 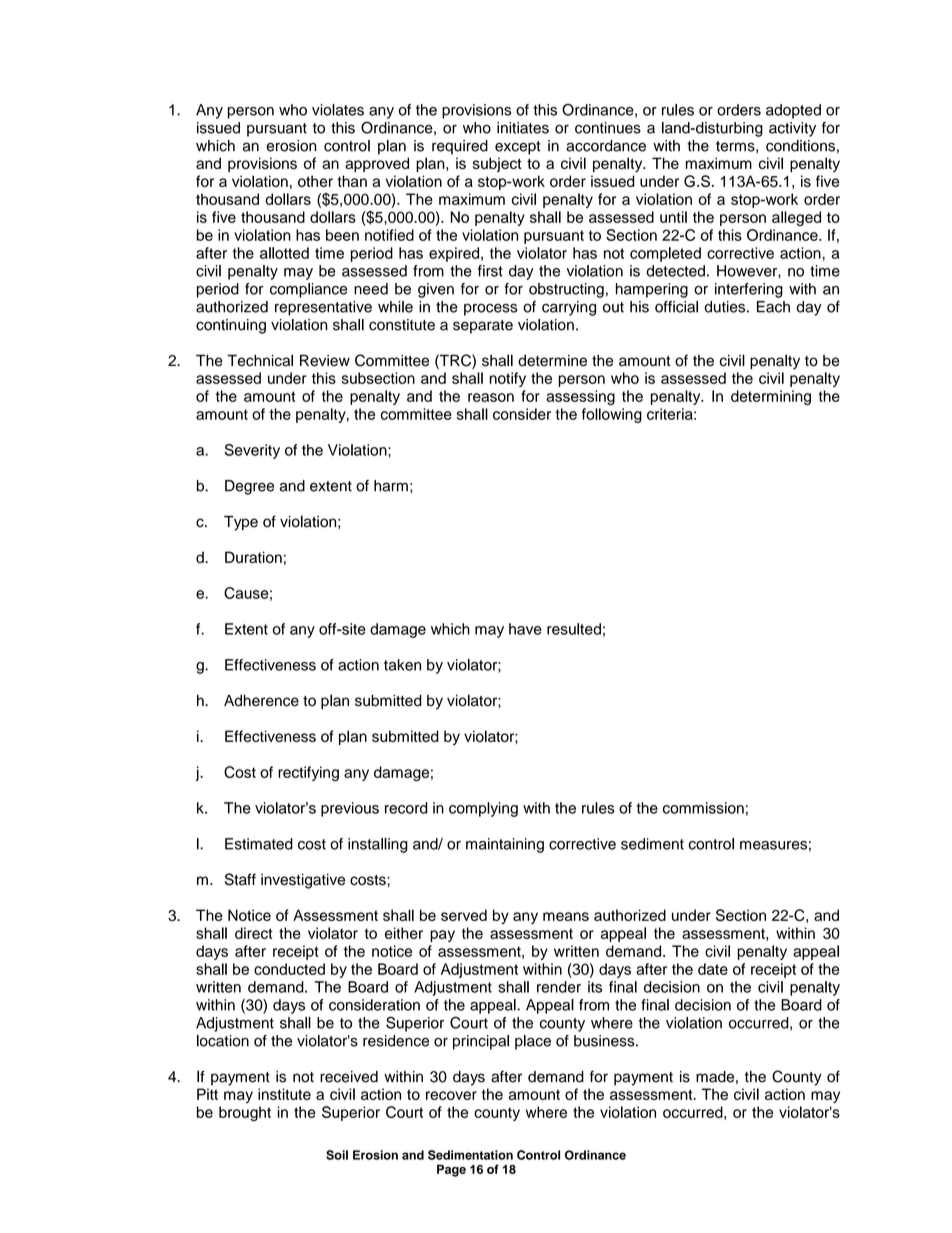 What do you see at coordinates (792, 129) in the screenshot?
I see `activity` at bounding box center [792, 129].
